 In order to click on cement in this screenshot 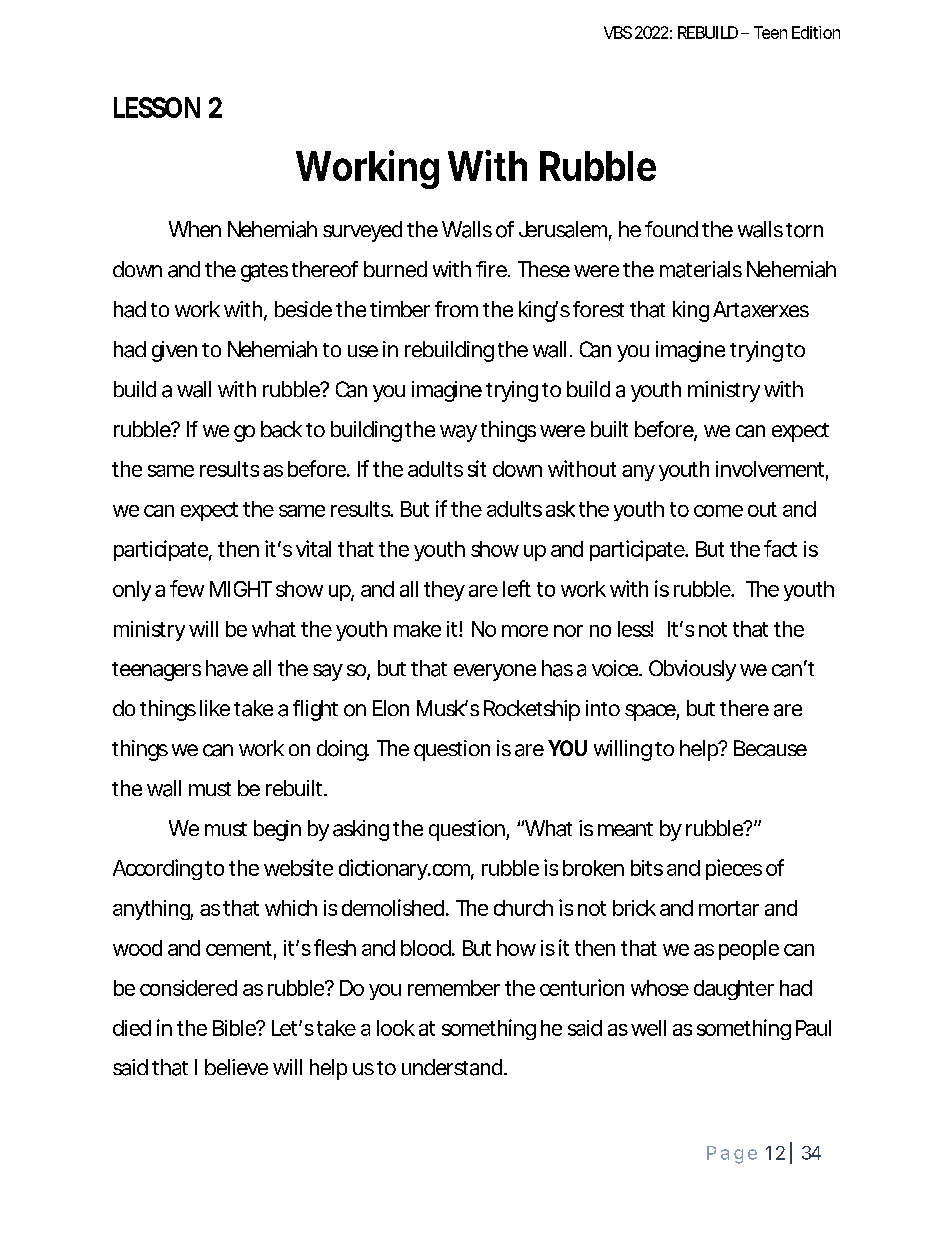, I will do `click(239, 948)`.
